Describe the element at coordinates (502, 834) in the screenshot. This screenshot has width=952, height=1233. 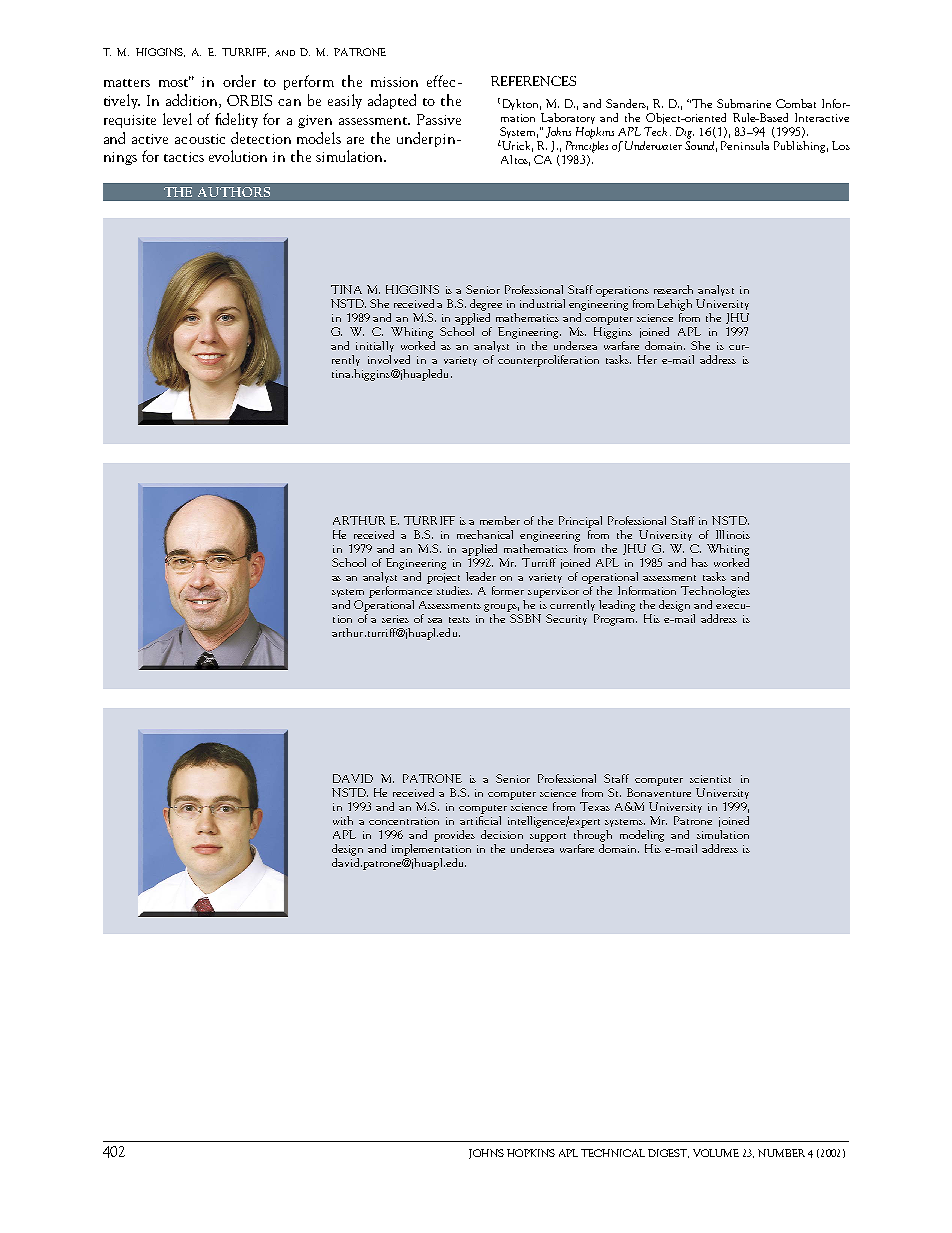
I see `decision` at that location.
